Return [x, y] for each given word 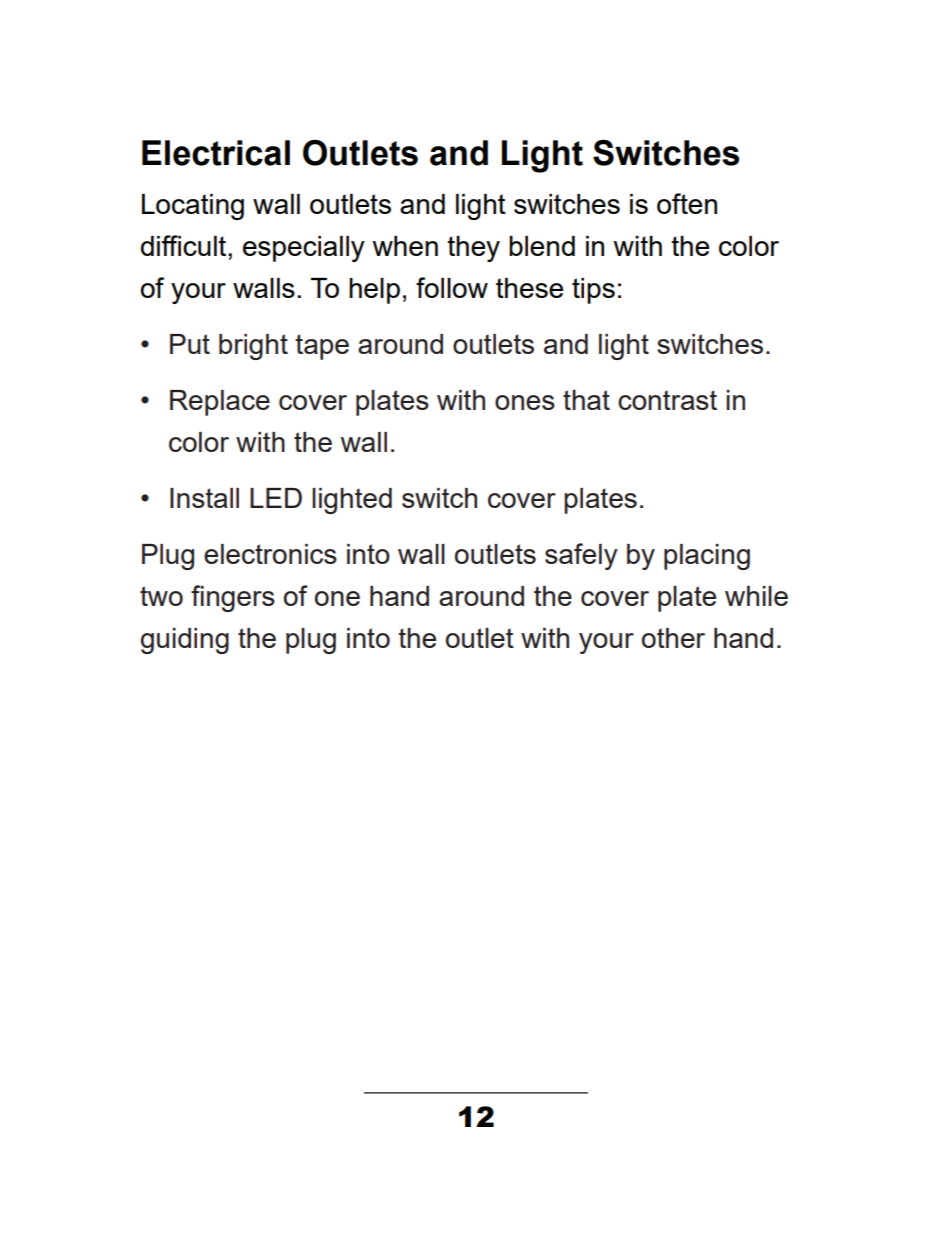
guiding [185, 641]
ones [525, 402]
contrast [667, 400]
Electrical [216, 153]
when [405, 246]
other [673, 638]
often [687, 203]
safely [581, 556]
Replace [220, 403]
